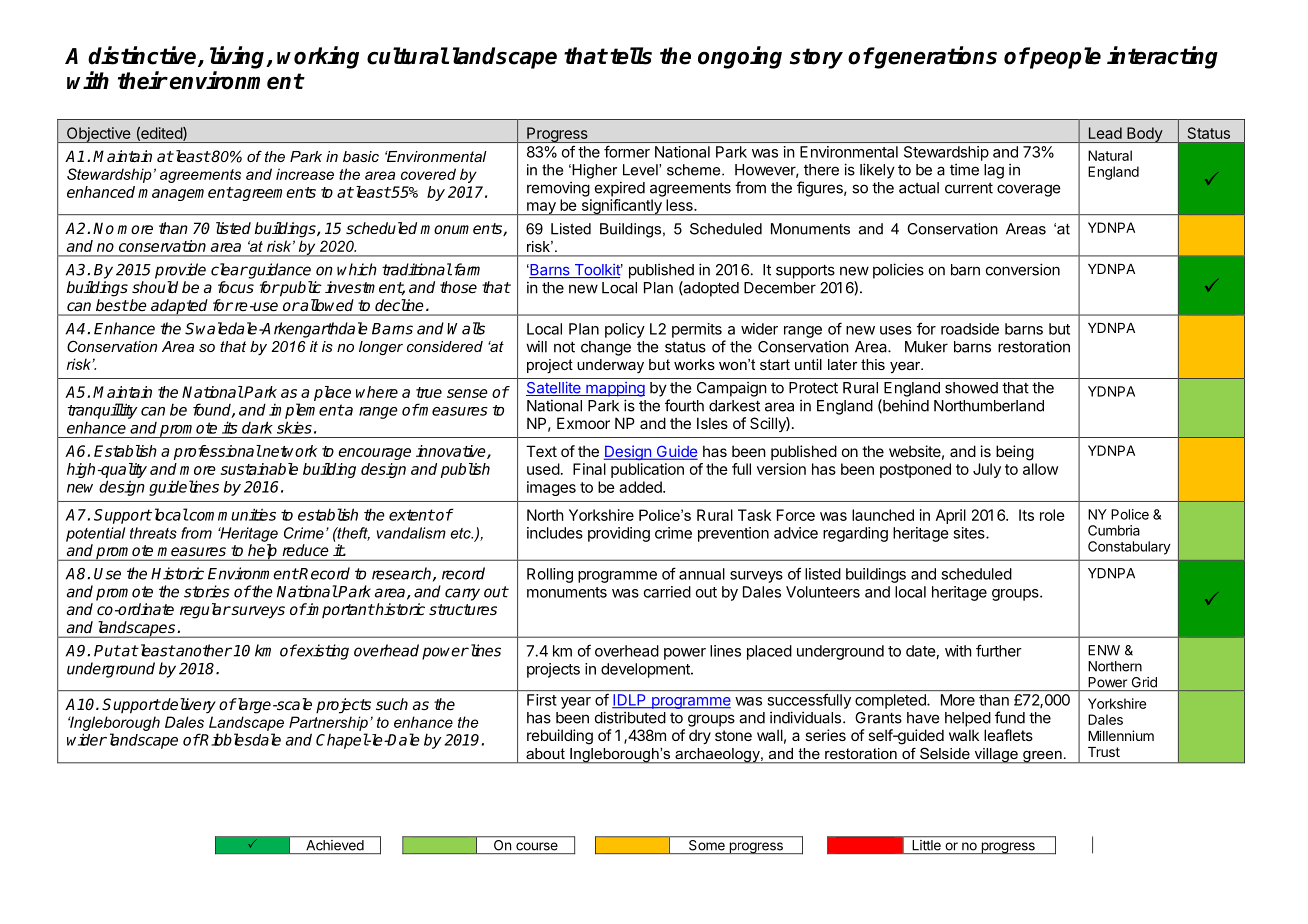 The image size is (1308, 924). I want to click on Final, so click(589, 469).
